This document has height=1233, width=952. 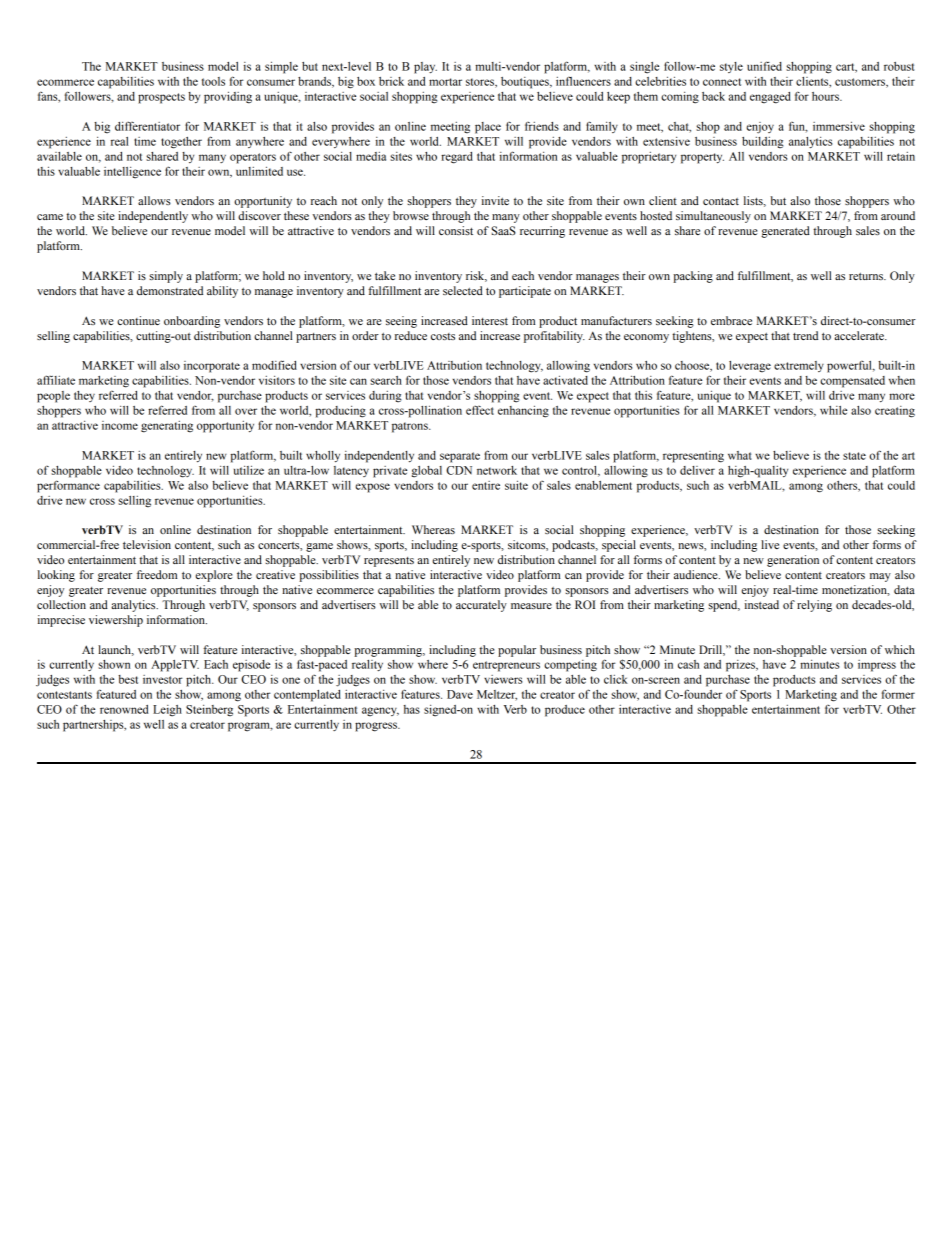 I want to click on Leigh, so click(x=167, y=711).
